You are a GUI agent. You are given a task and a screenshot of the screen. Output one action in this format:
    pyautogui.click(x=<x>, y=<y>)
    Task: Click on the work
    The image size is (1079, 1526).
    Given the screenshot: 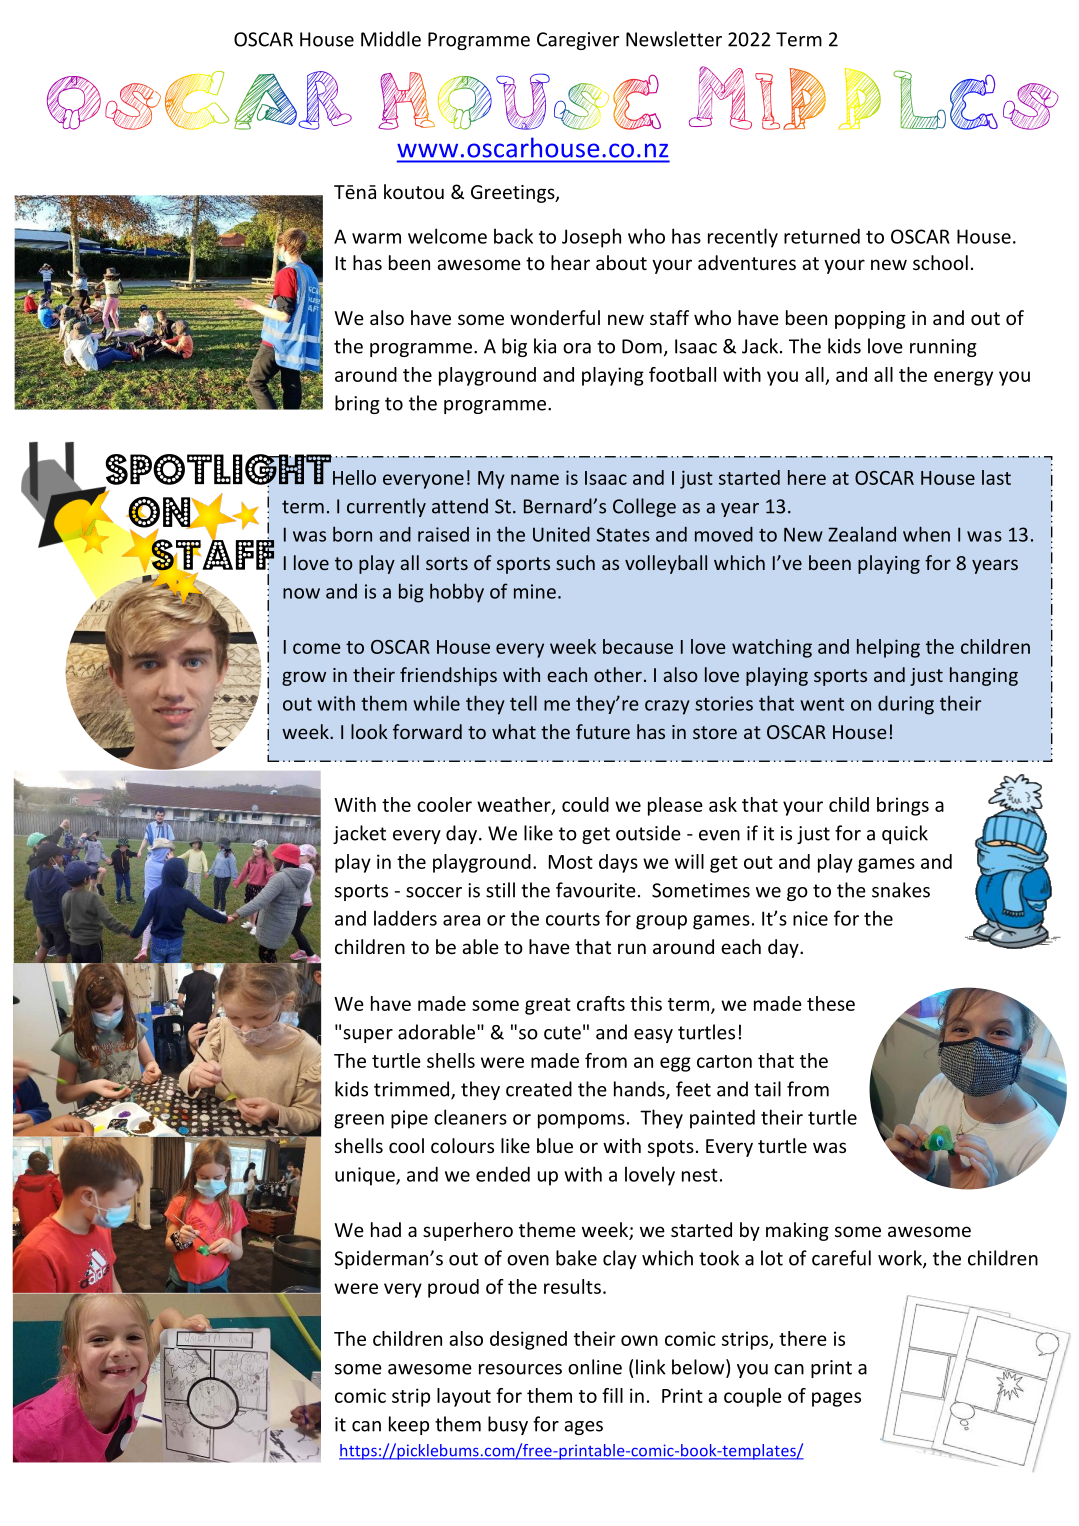 What is the action you would take?
    pyautogui.click(x=901, y=1259)
